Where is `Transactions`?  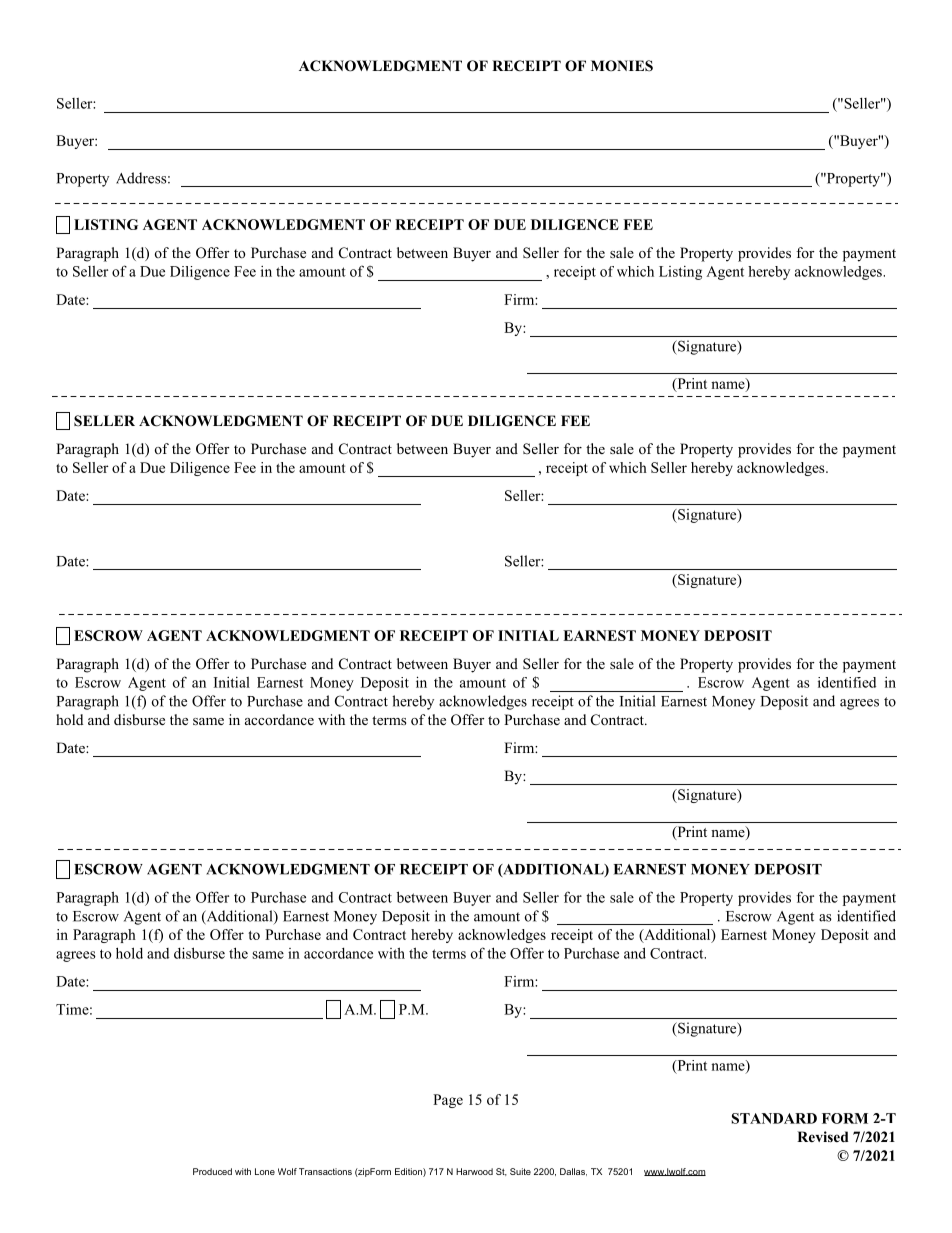
Transactions is located at coordinates (325, 1171).
